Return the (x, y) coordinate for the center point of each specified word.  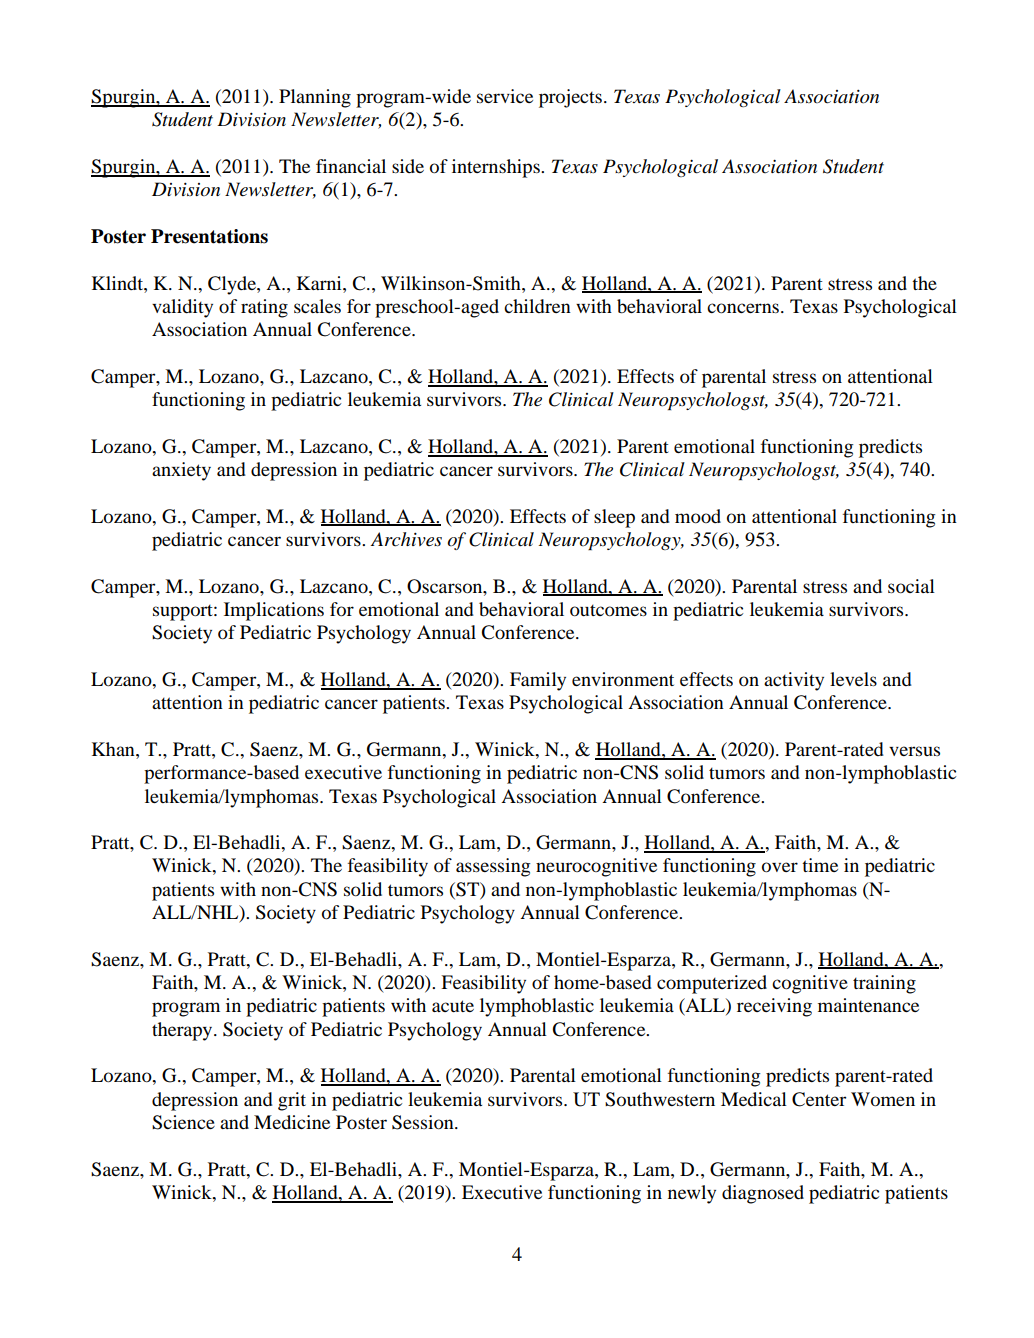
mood (698, 516)
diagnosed (763, 1194)
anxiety (181, 471)
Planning (315, 98)
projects (570, 98)
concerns (744, 308)
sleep (614, 518)
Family (538, 681)
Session (424, 1122)
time (820, 865)
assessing (493, 867)
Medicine (292, 1122)
